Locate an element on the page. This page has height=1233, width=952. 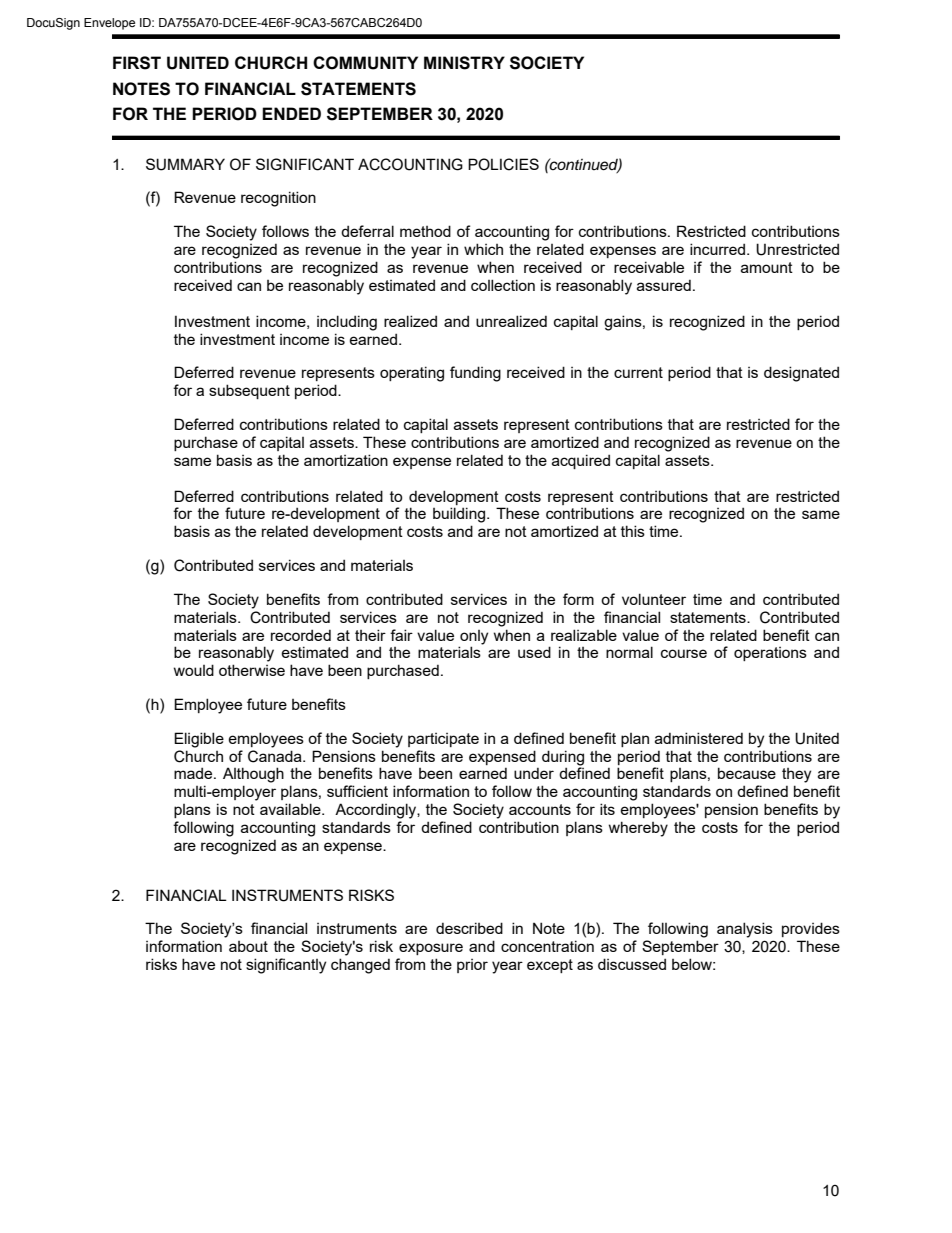
ENDED is located at coordinates (291, 113).
